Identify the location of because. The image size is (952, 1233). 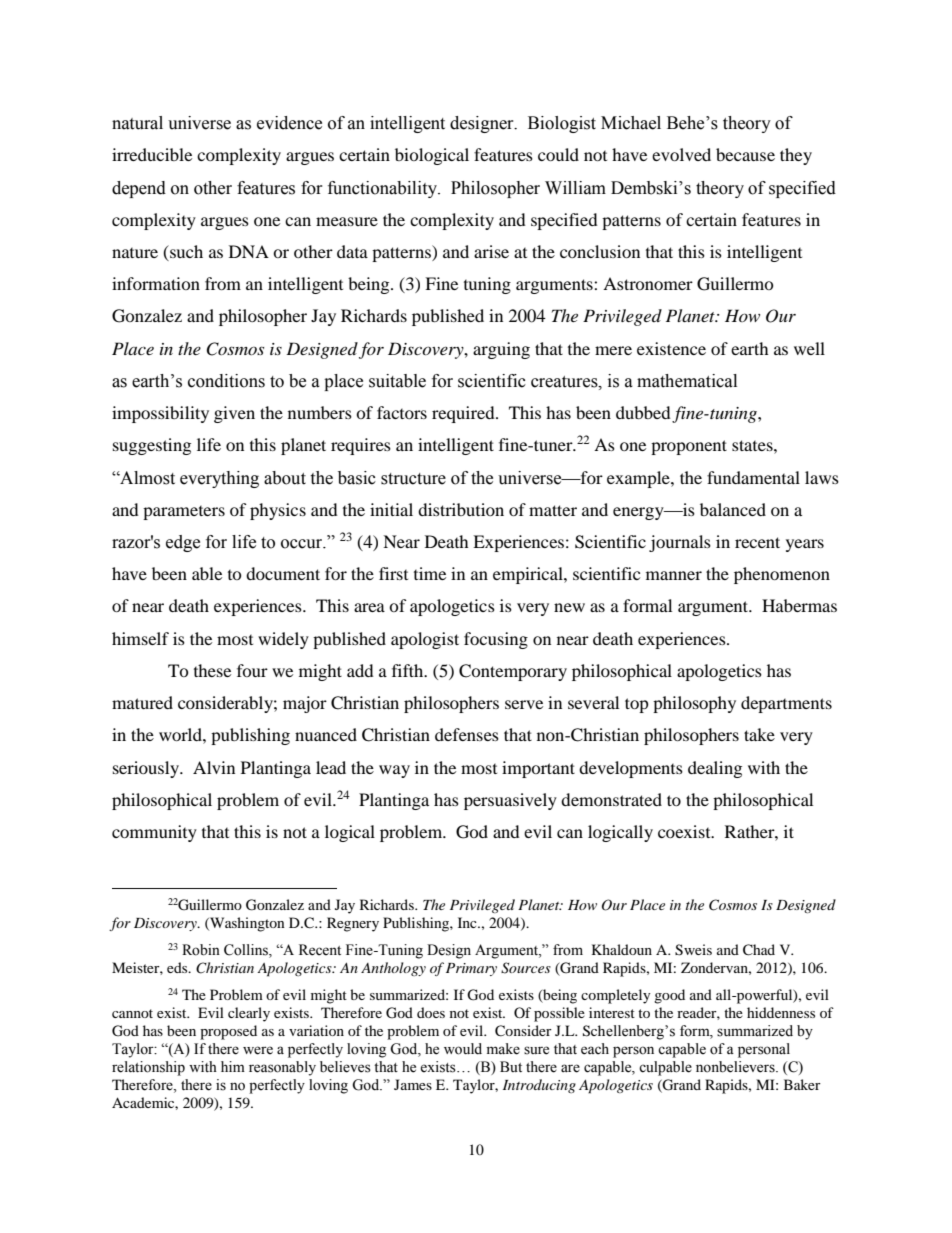
(745, 154).
